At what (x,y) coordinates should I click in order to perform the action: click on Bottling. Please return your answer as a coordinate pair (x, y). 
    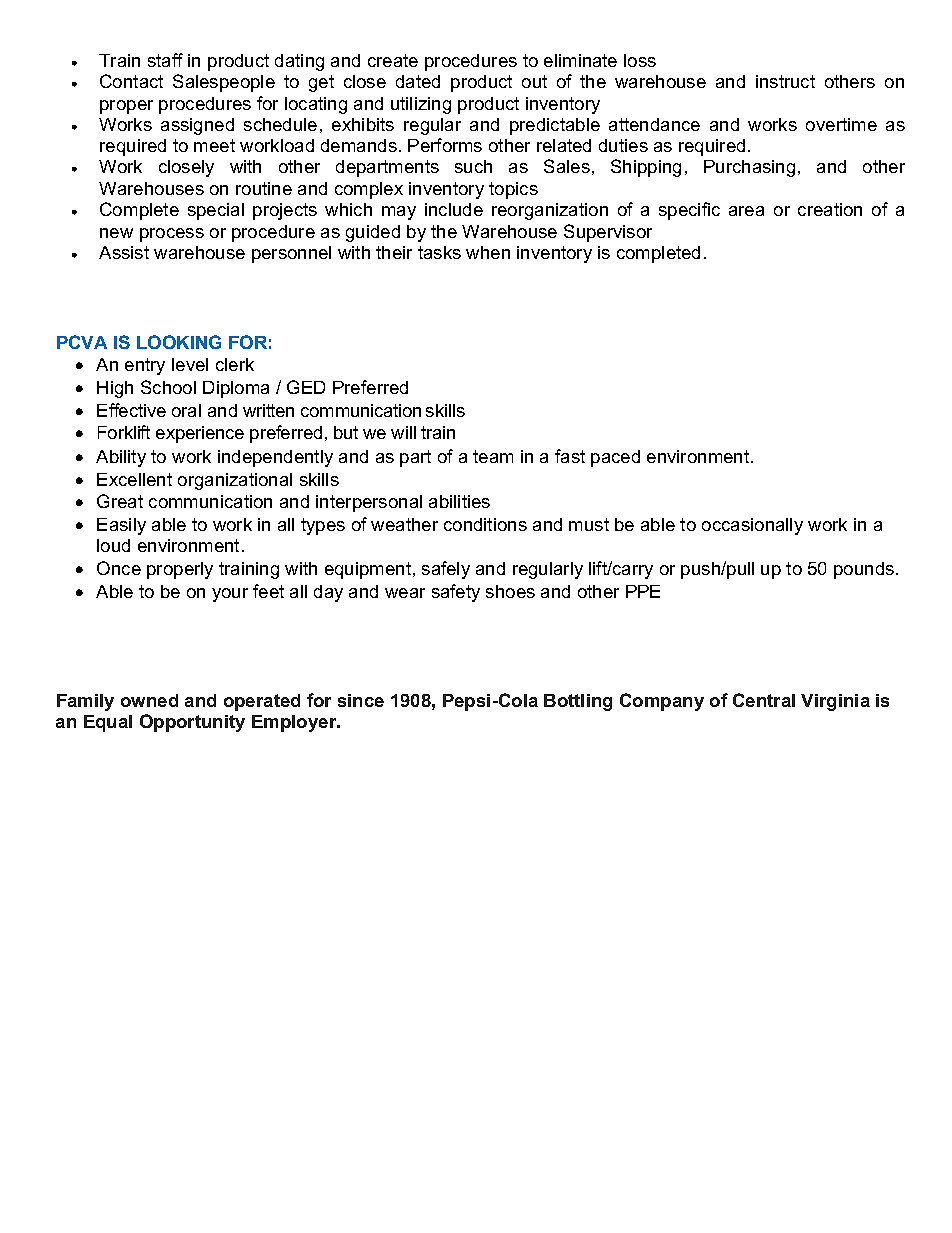
    Looking at the image, I should click on (578, 702).
